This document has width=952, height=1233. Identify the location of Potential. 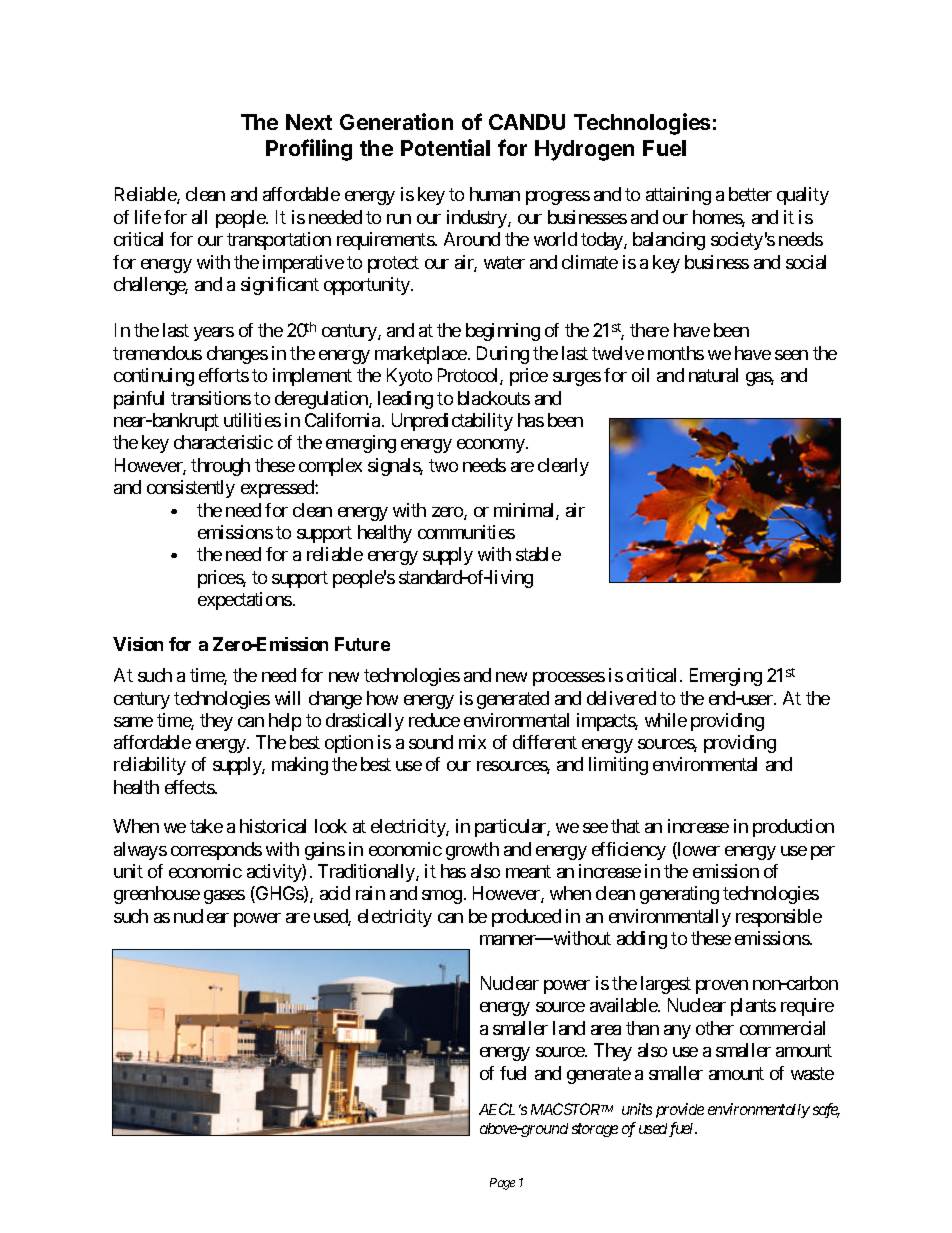
(445, 147).
